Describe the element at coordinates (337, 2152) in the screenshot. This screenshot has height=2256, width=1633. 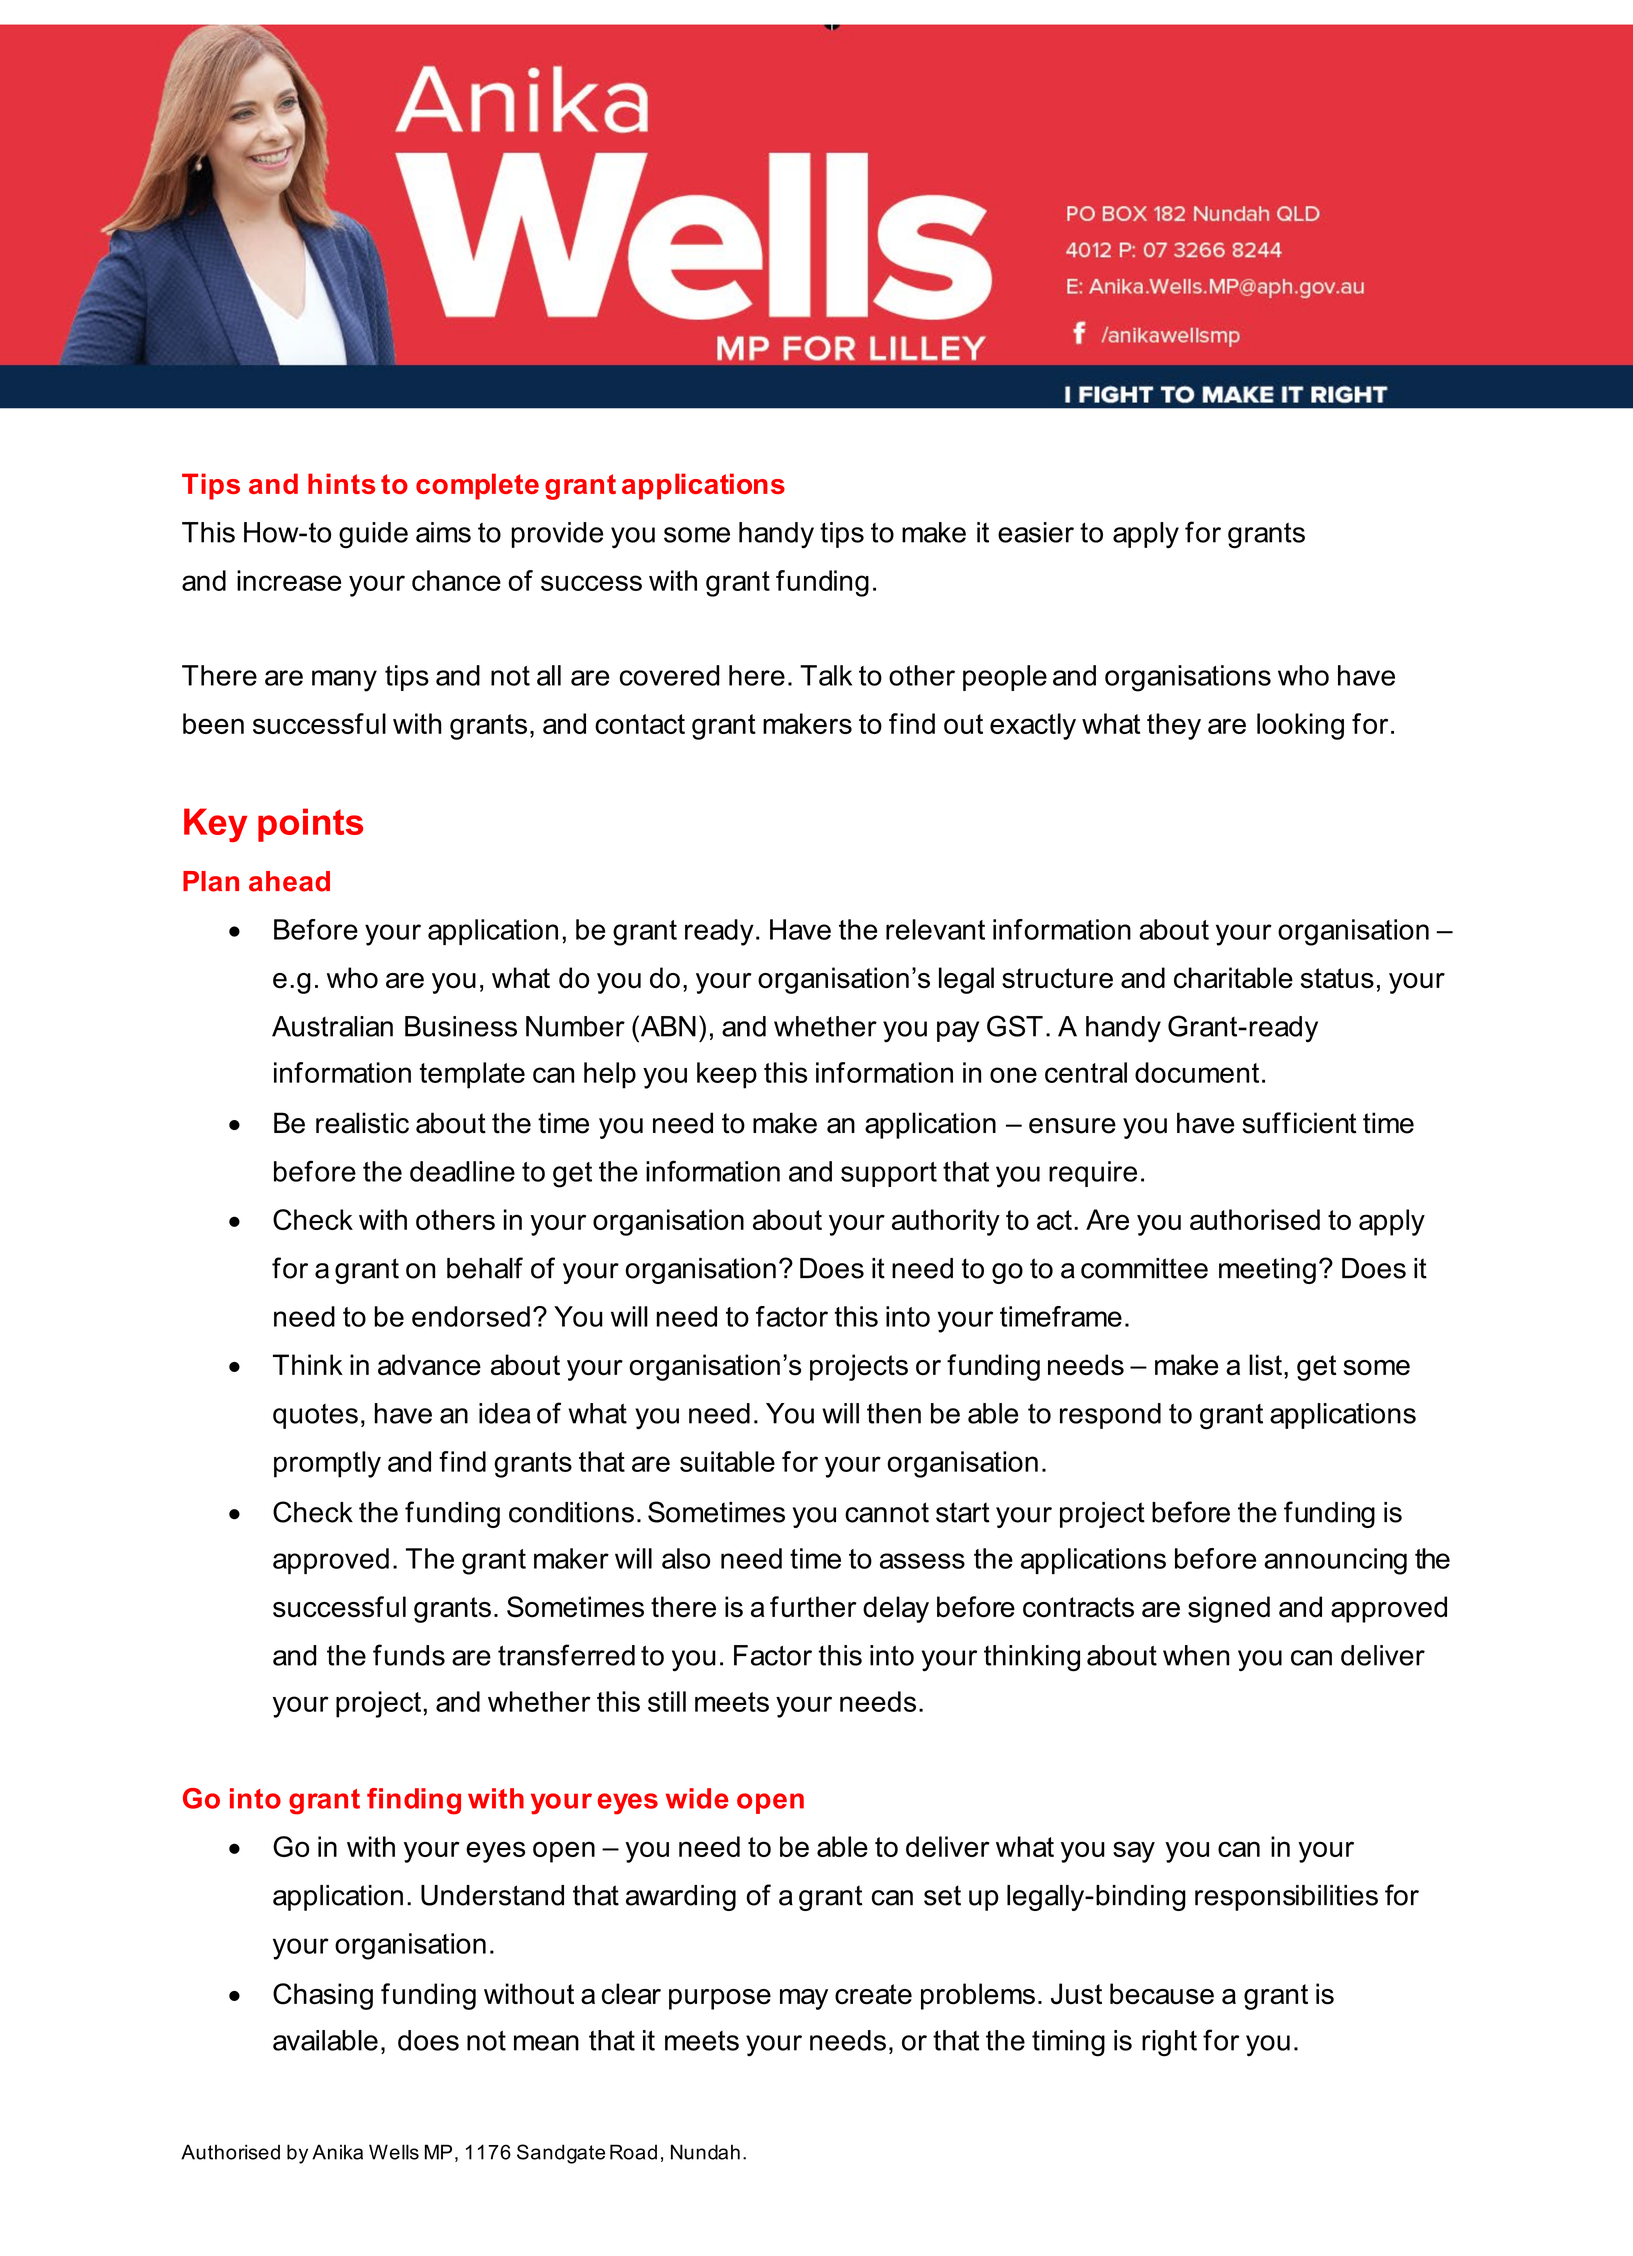
I see `Anika` at that location.
